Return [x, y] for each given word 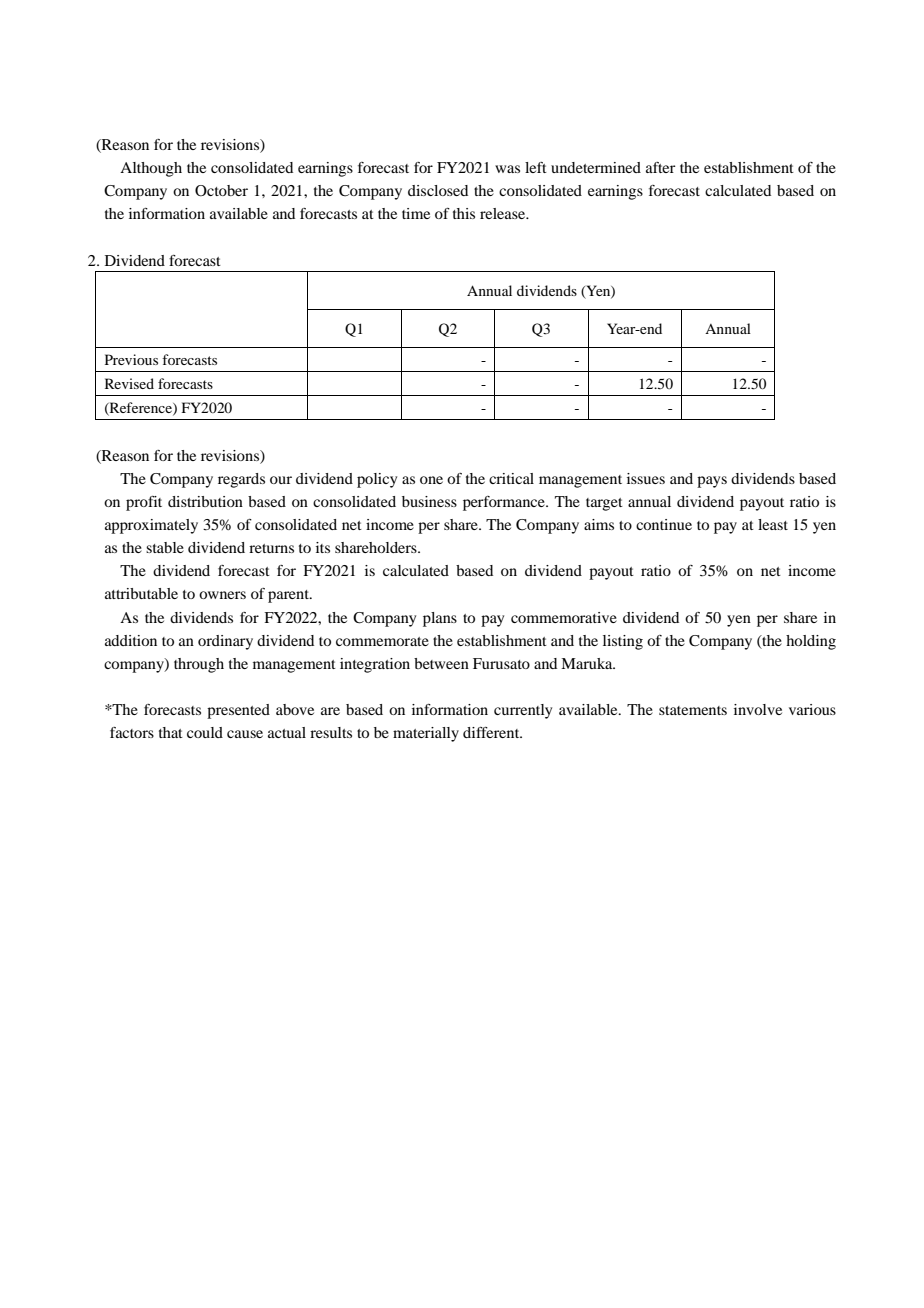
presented [238, 711]
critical [511, 478]
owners [222, 595]
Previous [131, 359]
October [221, 191]
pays [712, 482]
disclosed [438, 190]
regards [241, 480]
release [504, 213]
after [660, 167]
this [464, 213]
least [773, 524]
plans [440, 619]
